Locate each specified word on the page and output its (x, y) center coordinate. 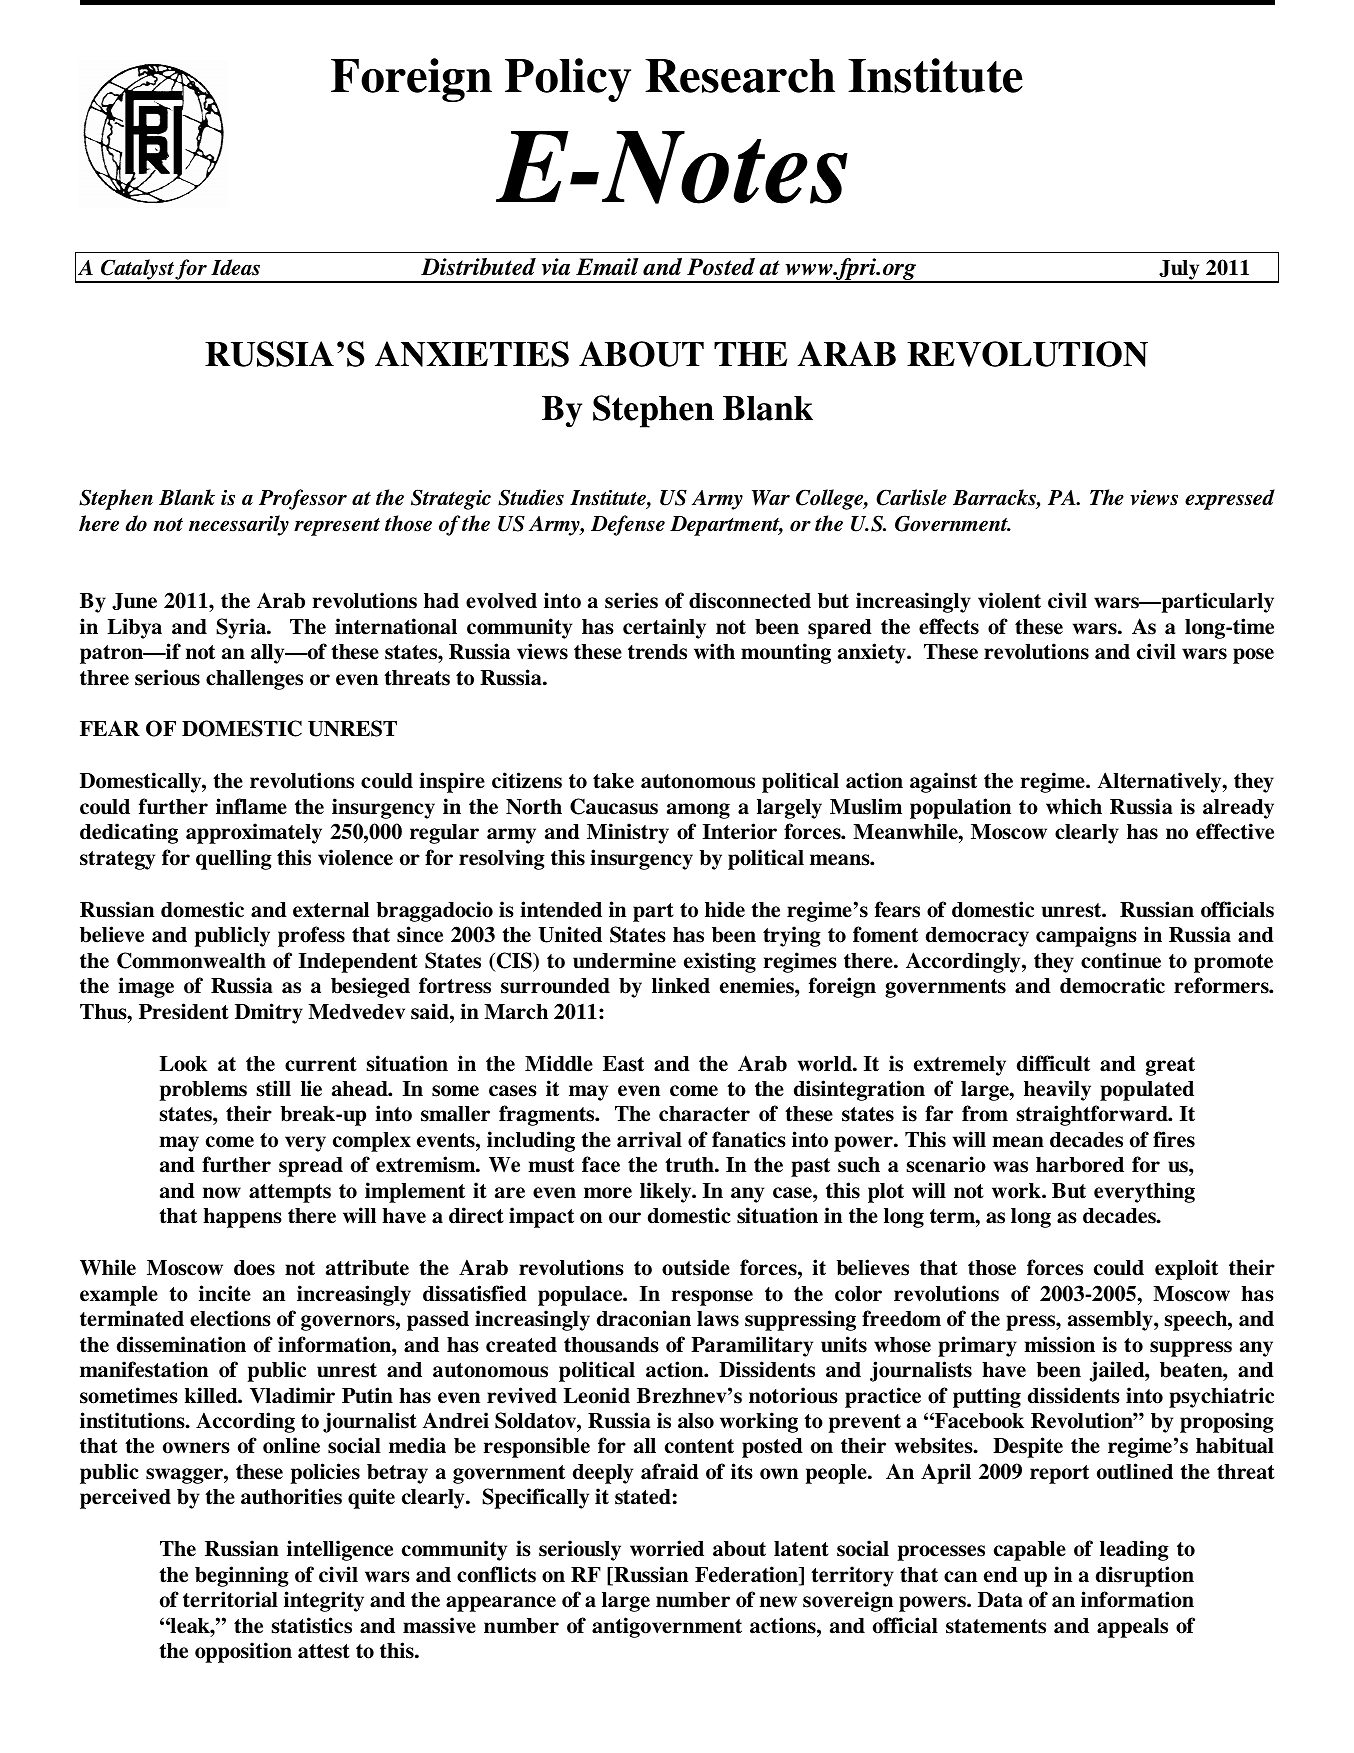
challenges (254, 680)
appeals (1132, 1628)
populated (1147, 1091)
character (704, 1114)
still (273, 1088)
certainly (664, 628)
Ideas (235, 267)
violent (1009, 600)
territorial (230, 1599)
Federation (747, 1575)
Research (740, 76)
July (1179, 271)
